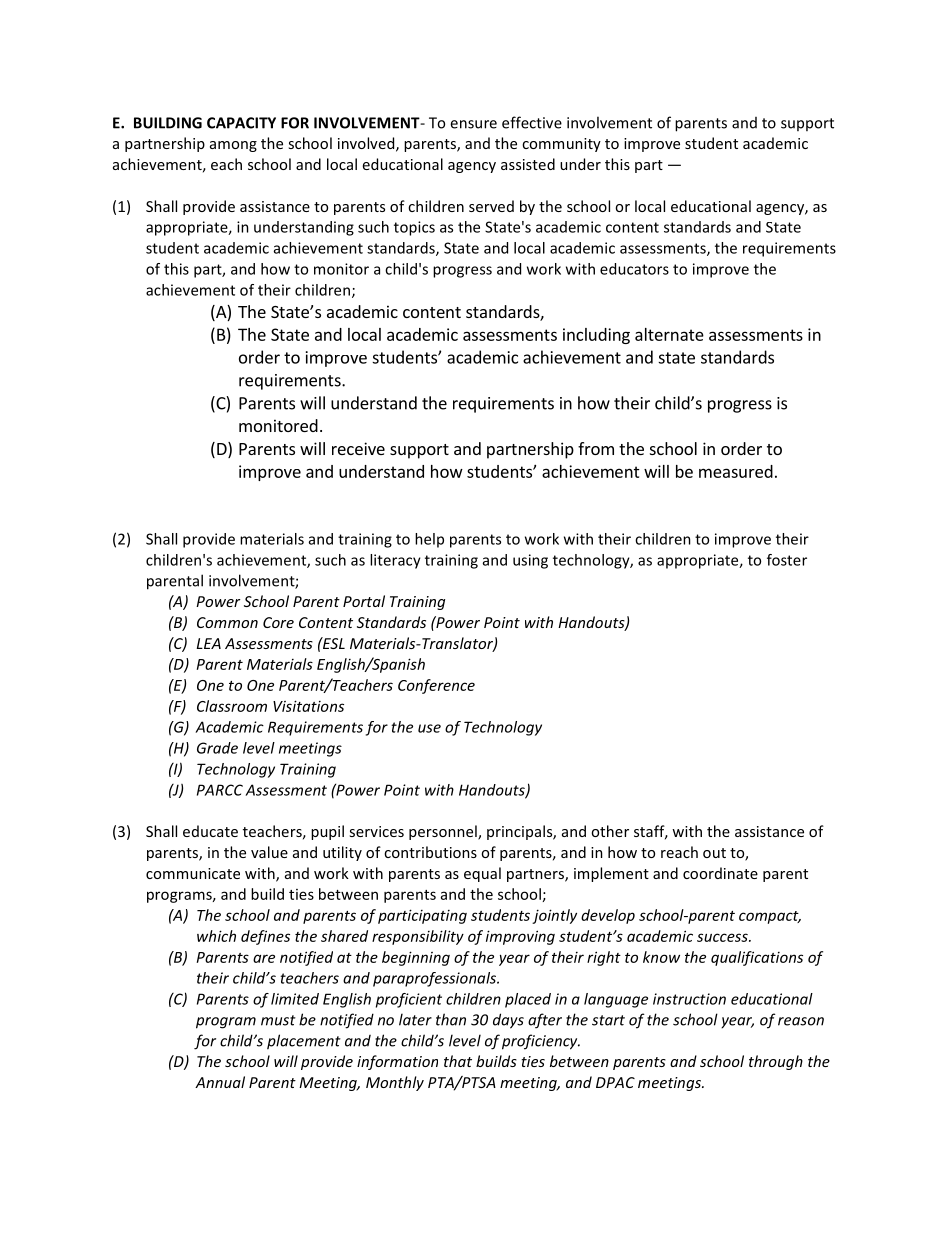  Describe the element at coordinates (232, 706) in the screenshot. I see `Classroom` at that location.
